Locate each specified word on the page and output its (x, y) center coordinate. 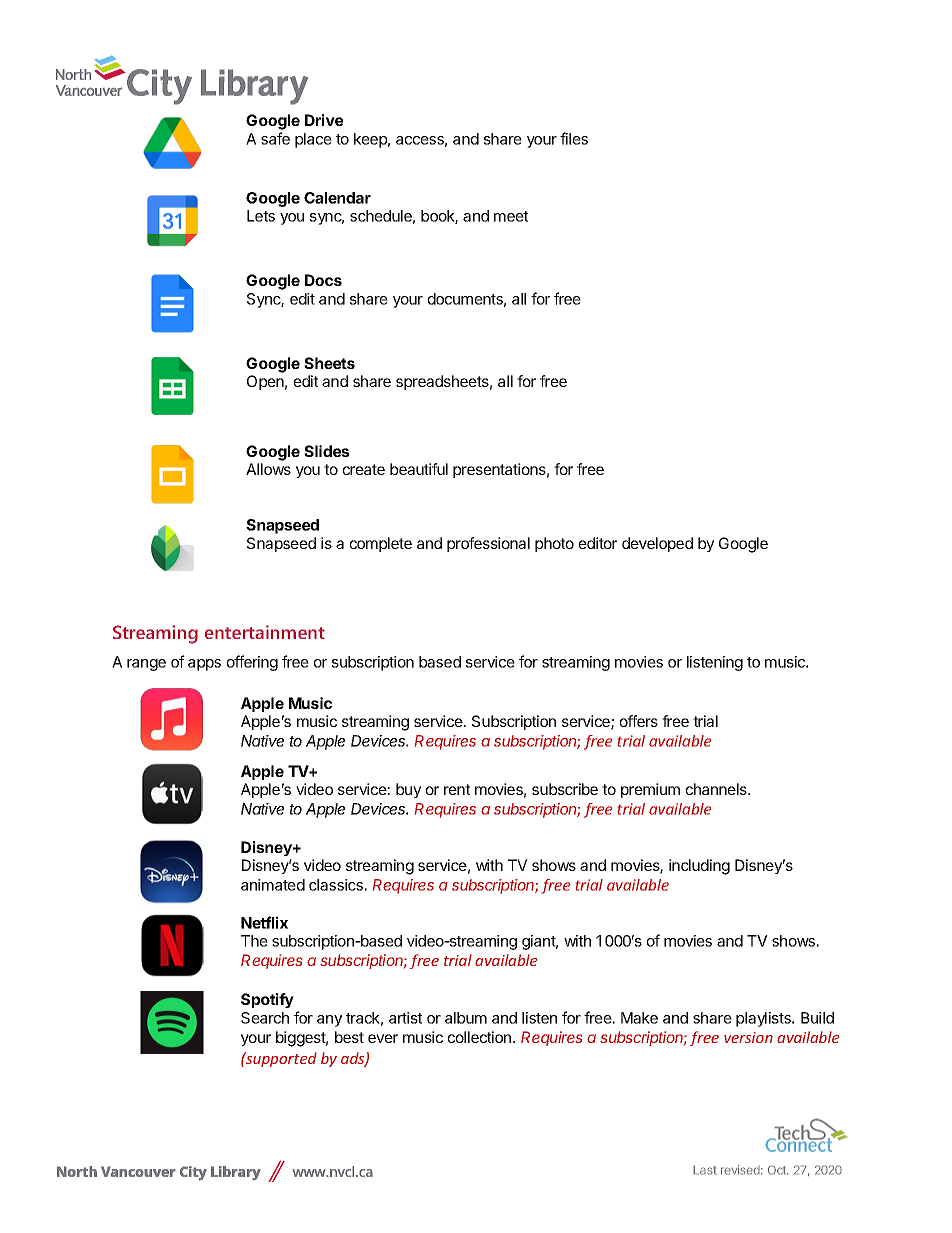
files (574, 138)
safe (275, 138)
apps (204, 665)
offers (639, 721)
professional (488, 544)
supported (280, 1059)
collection (479, 1037)
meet (511, 216)
